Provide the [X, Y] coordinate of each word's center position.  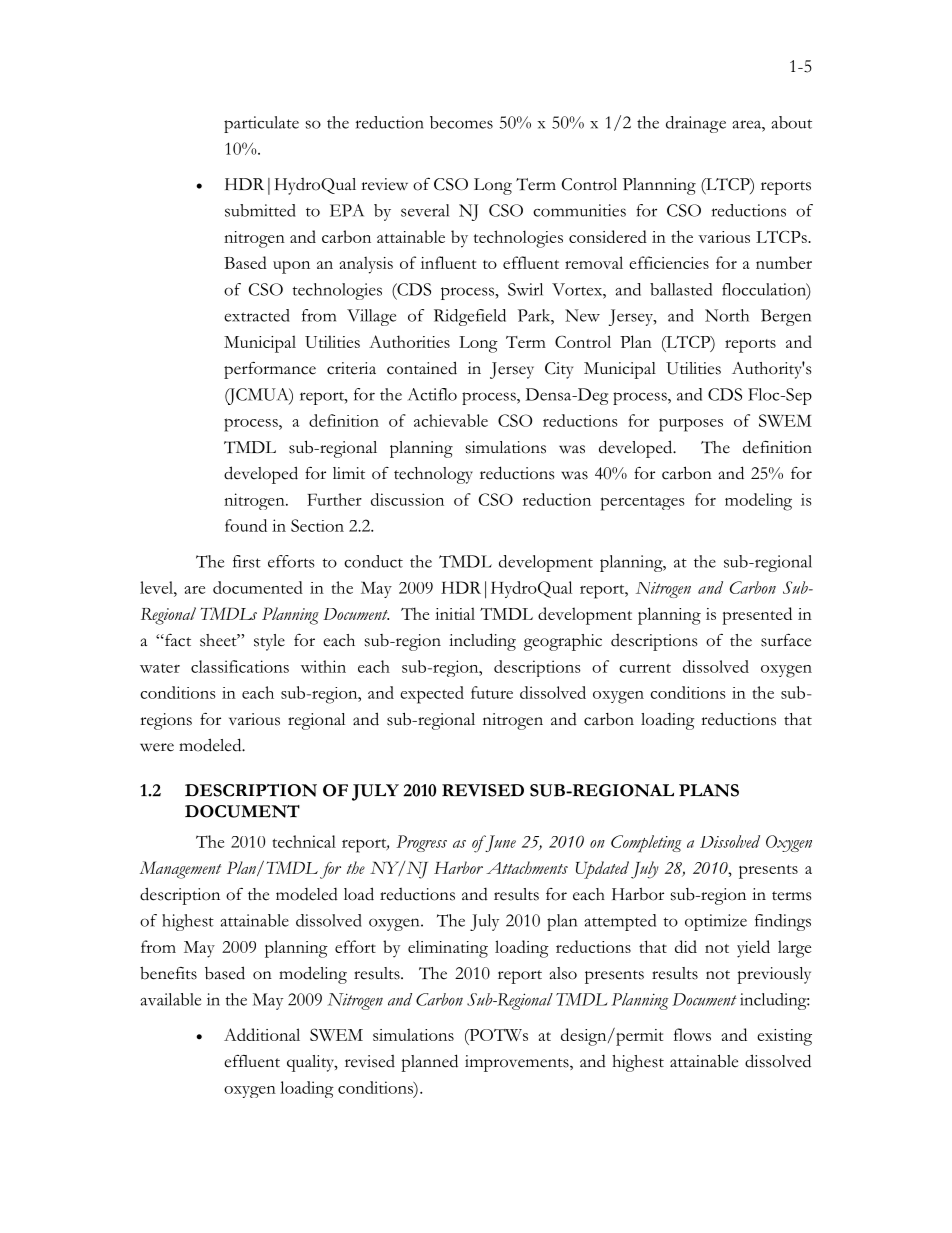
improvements [518, 1063]
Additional [262, 1034]
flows [692, 1034]
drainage [696, 124]
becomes [461, 122]
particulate [261, 124]
